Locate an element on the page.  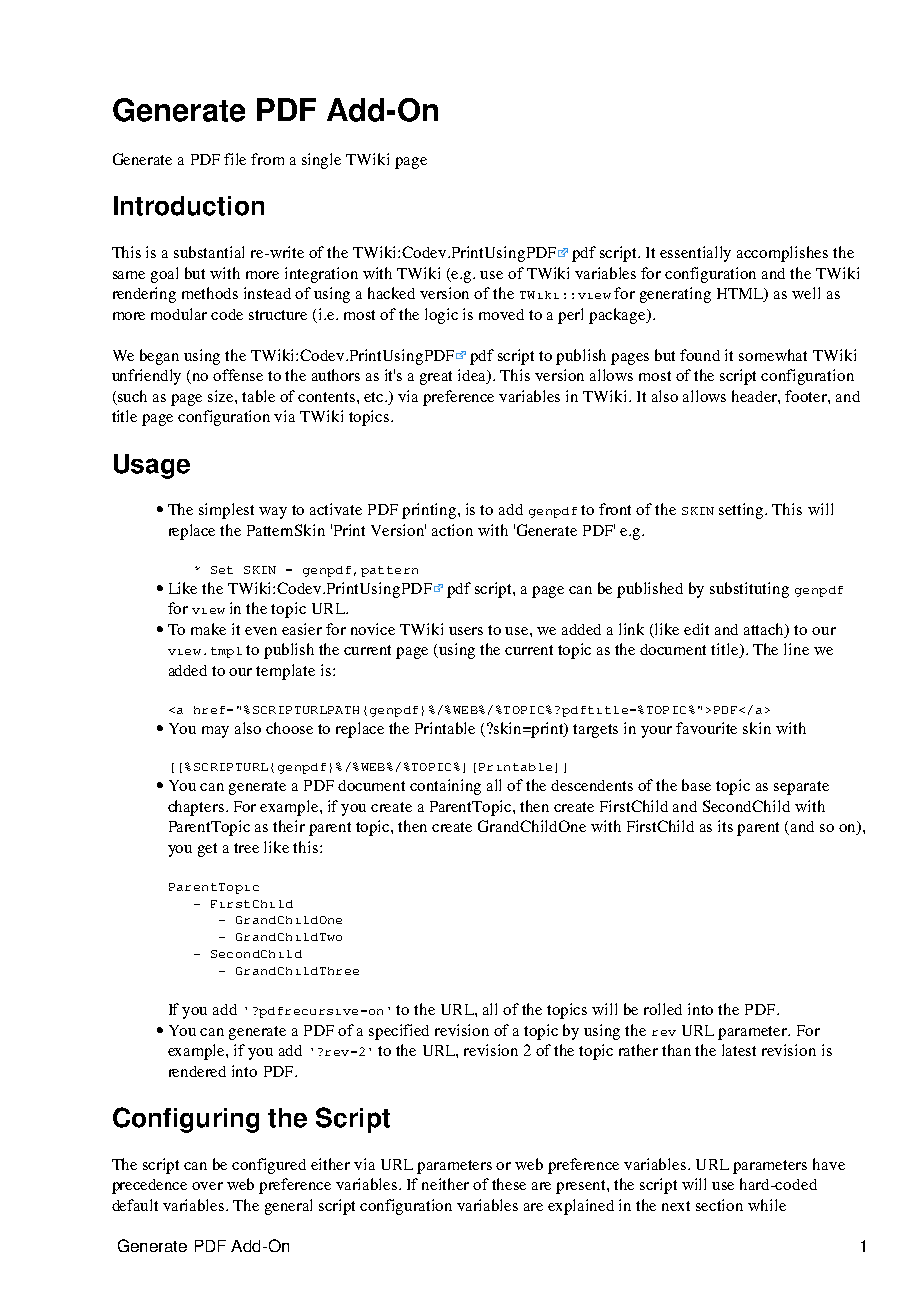
make is located at coordinates (208, 629).
